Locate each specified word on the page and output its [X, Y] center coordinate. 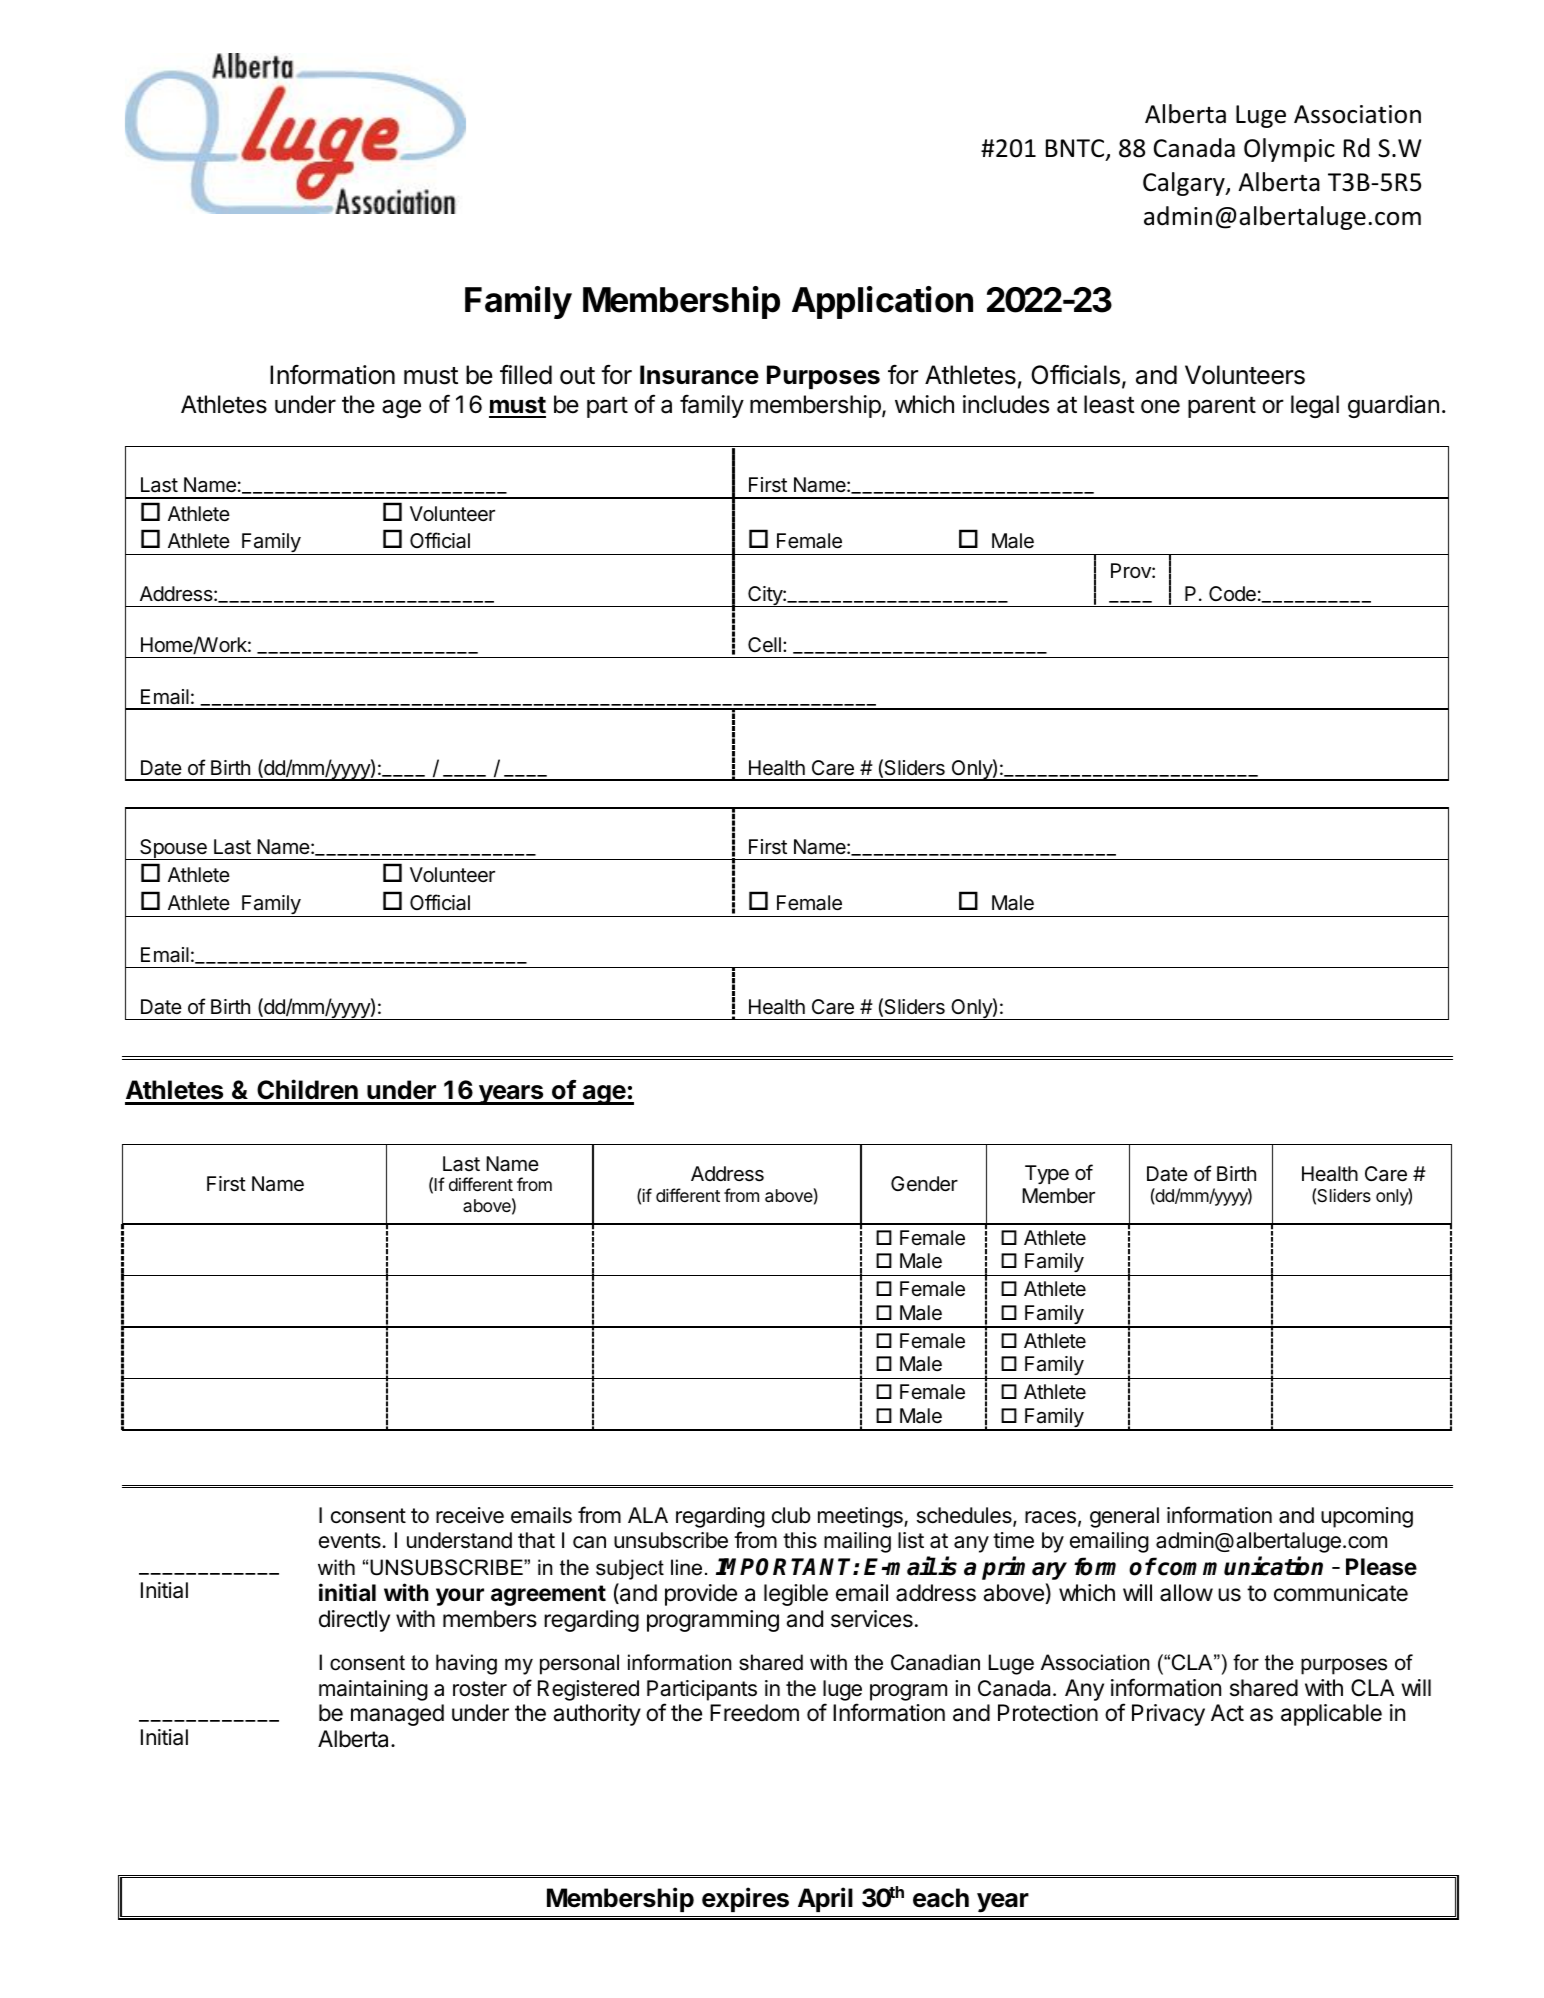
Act [1227, 1713]
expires [745, 1899]
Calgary [1185, 184]
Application [882, 302]
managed [397, 1715]
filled [526, 375]
